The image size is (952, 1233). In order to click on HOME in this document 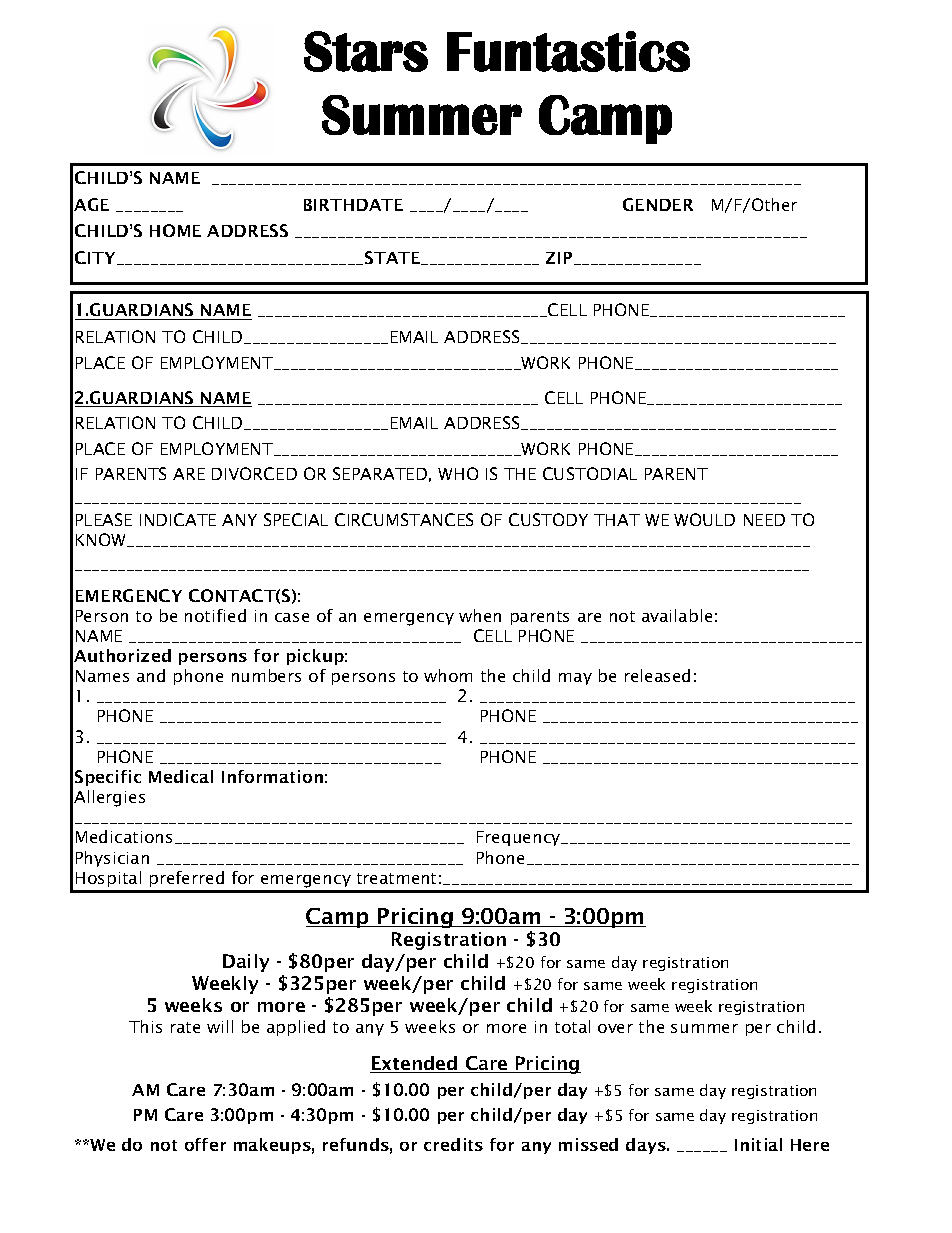, I will do `click(175, 230)`.
